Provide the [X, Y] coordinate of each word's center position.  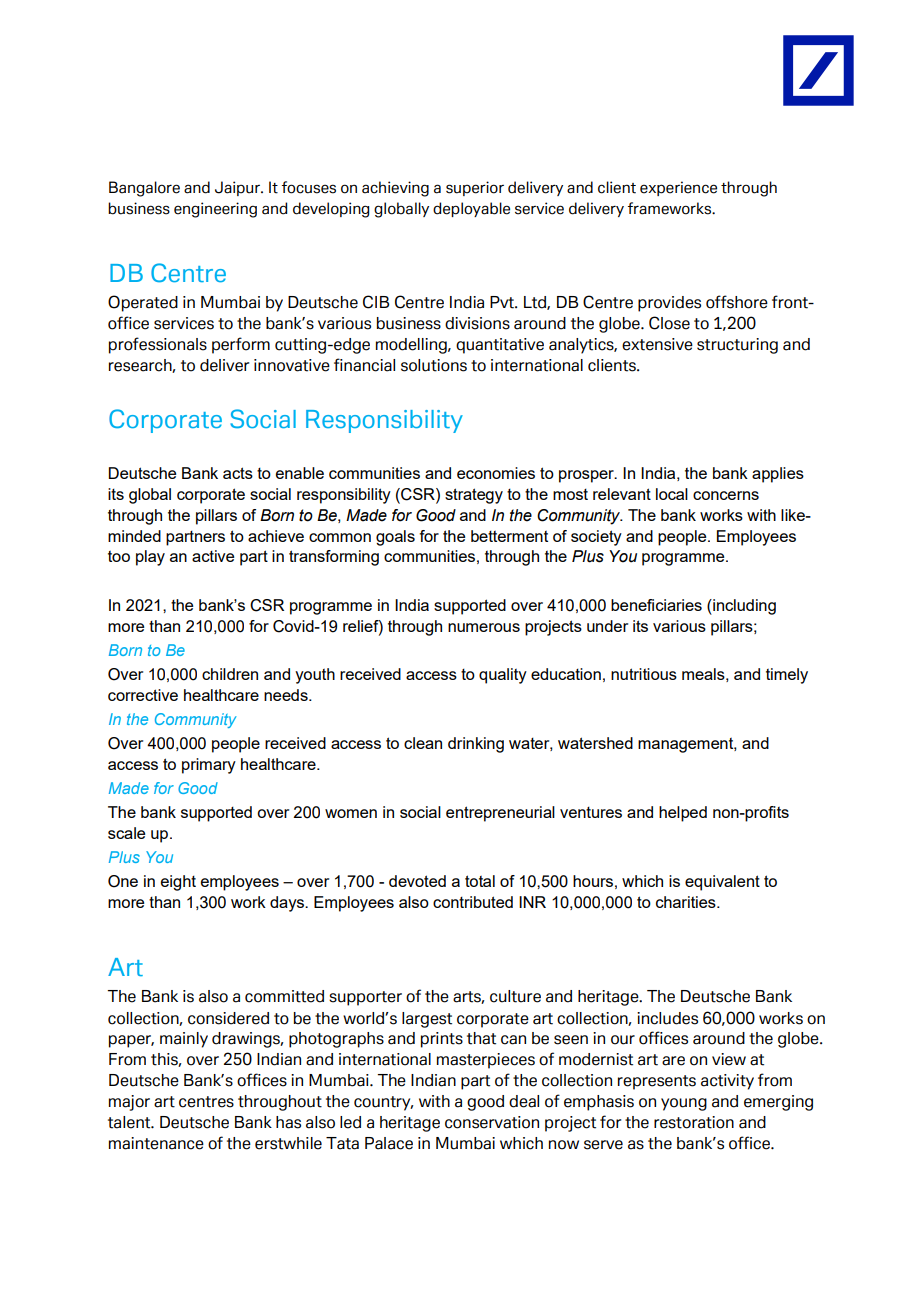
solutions [434, 365]
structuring [737, 346]
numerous [484, 627]
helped [683, 814]
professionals [158, 345]
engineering [215, 210]
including [743, 607]
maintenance [156, 1143]
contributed [473, 902]
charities [687, 902]
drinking [476, 745]
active [213, 556]
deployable [471, 209]
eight [178, 883]
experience [678, 188]
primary [209, 766]
